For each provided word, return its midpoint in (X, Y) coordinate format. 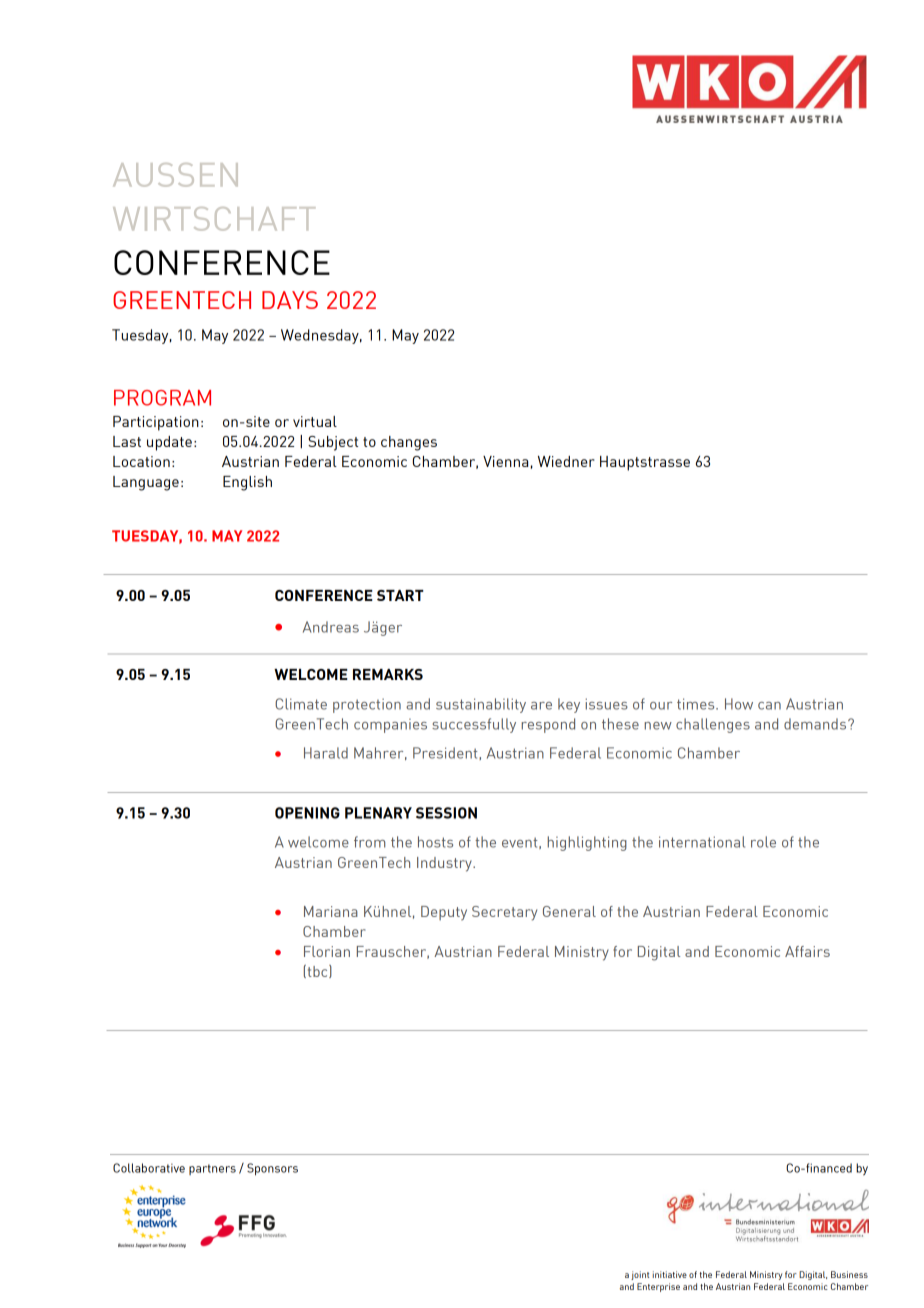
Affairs (807, 951)
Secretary (504, 913)
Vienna (505, 461)
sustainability (481, 705)
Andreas (331, 627)
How (739, 704)
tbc (317, 971)
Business (849, 1274)
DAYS (290, 300)
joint (640, 1275)
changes (409, 443)
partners (212, 1169)
